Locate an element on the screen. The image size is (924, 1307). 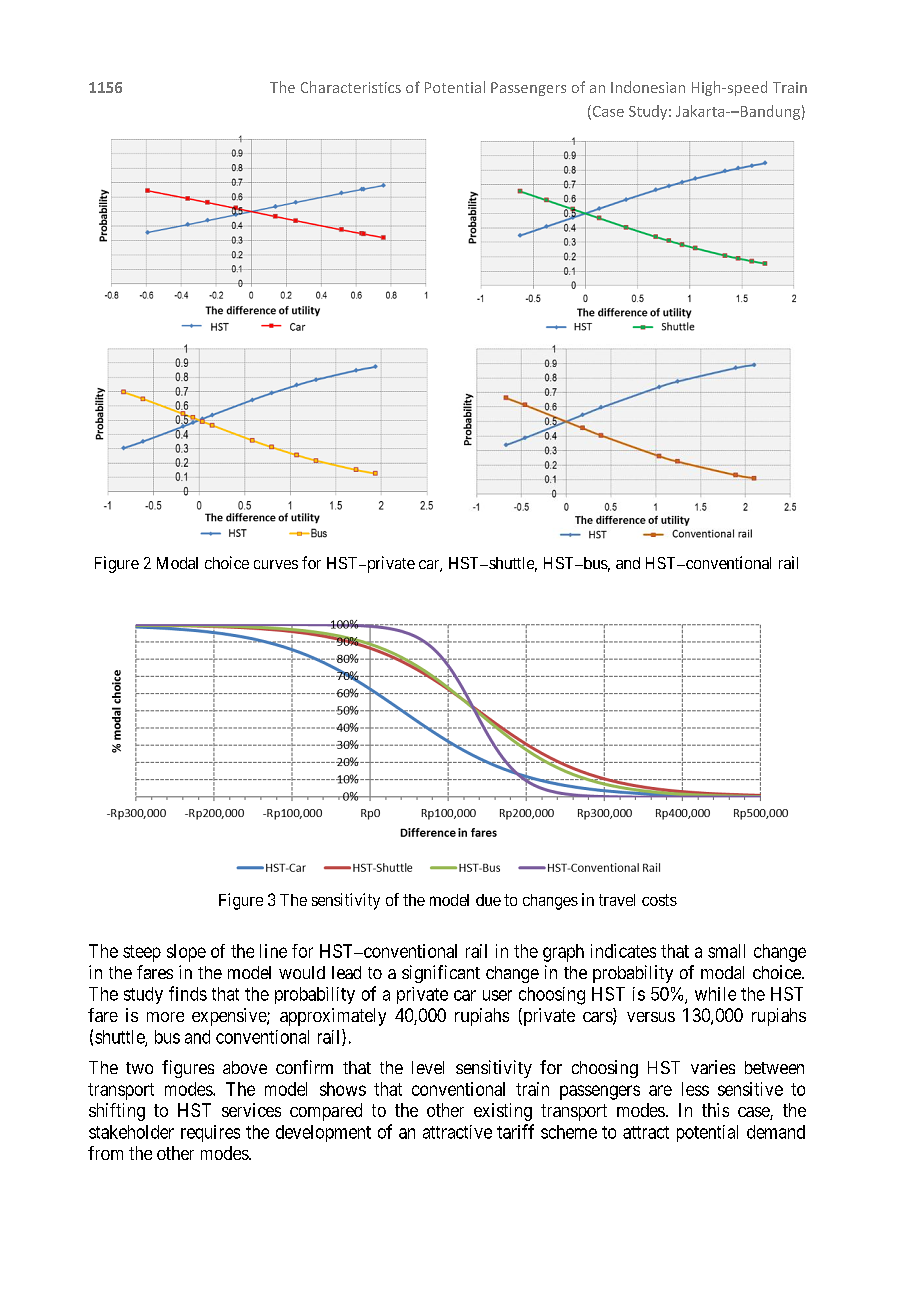
requires is located at coordinates (210, 1133).
